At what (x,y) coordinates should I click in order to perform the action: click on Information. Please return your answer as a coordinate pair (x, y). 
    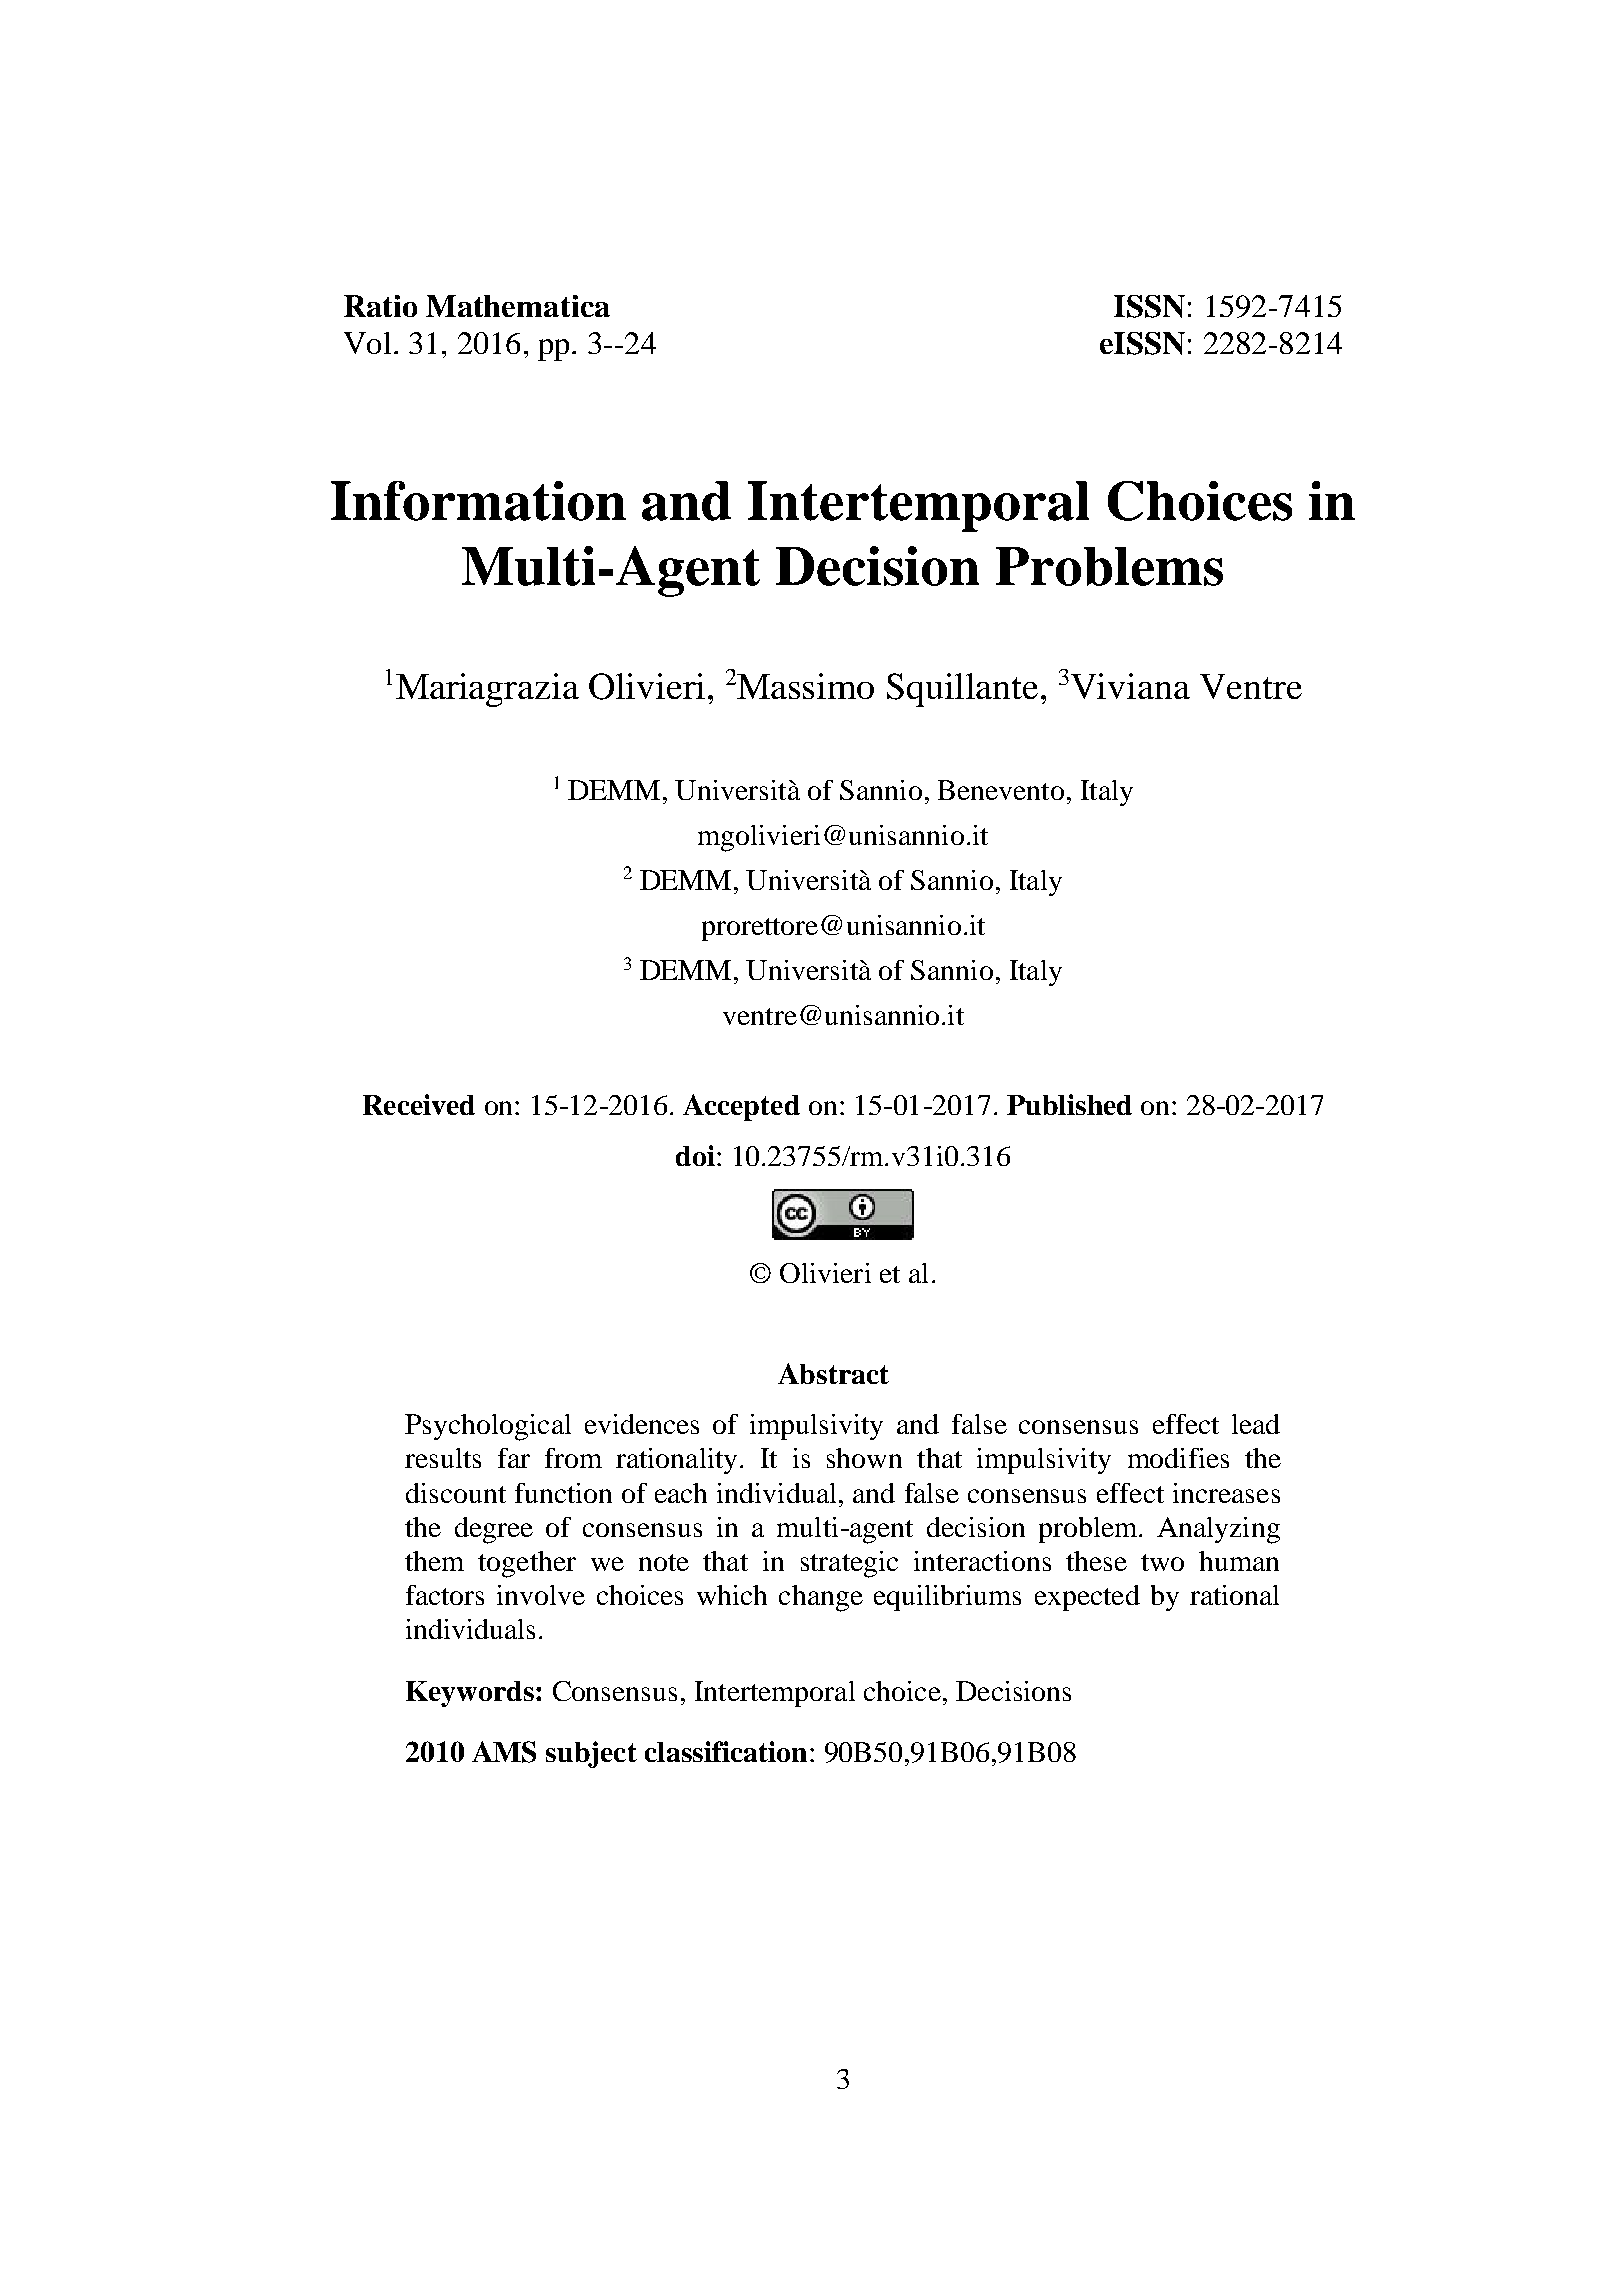
    Looking at the image, I should click on (478, 501).
